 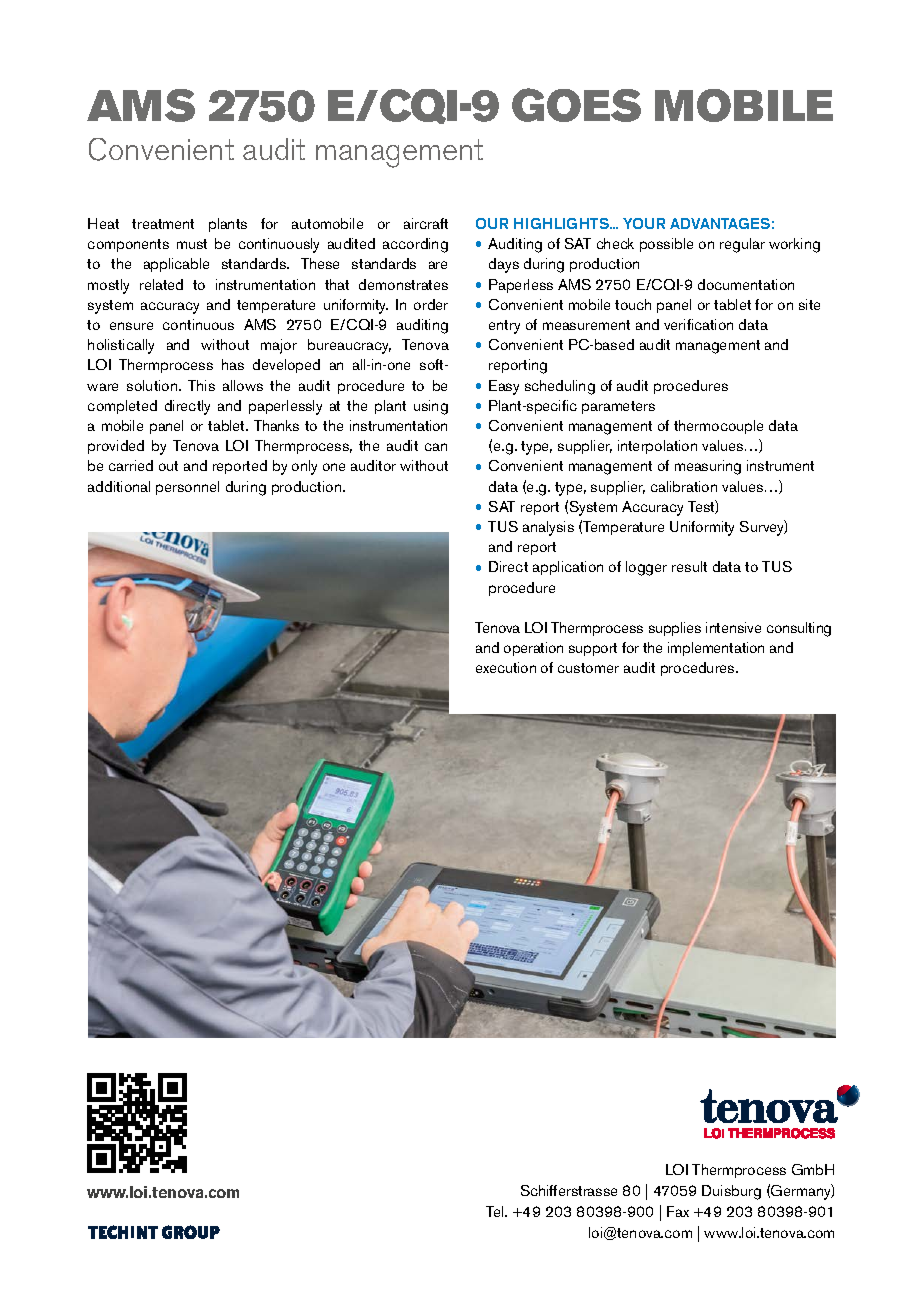 I want to click on personnel, so click(x=187, y=488).
